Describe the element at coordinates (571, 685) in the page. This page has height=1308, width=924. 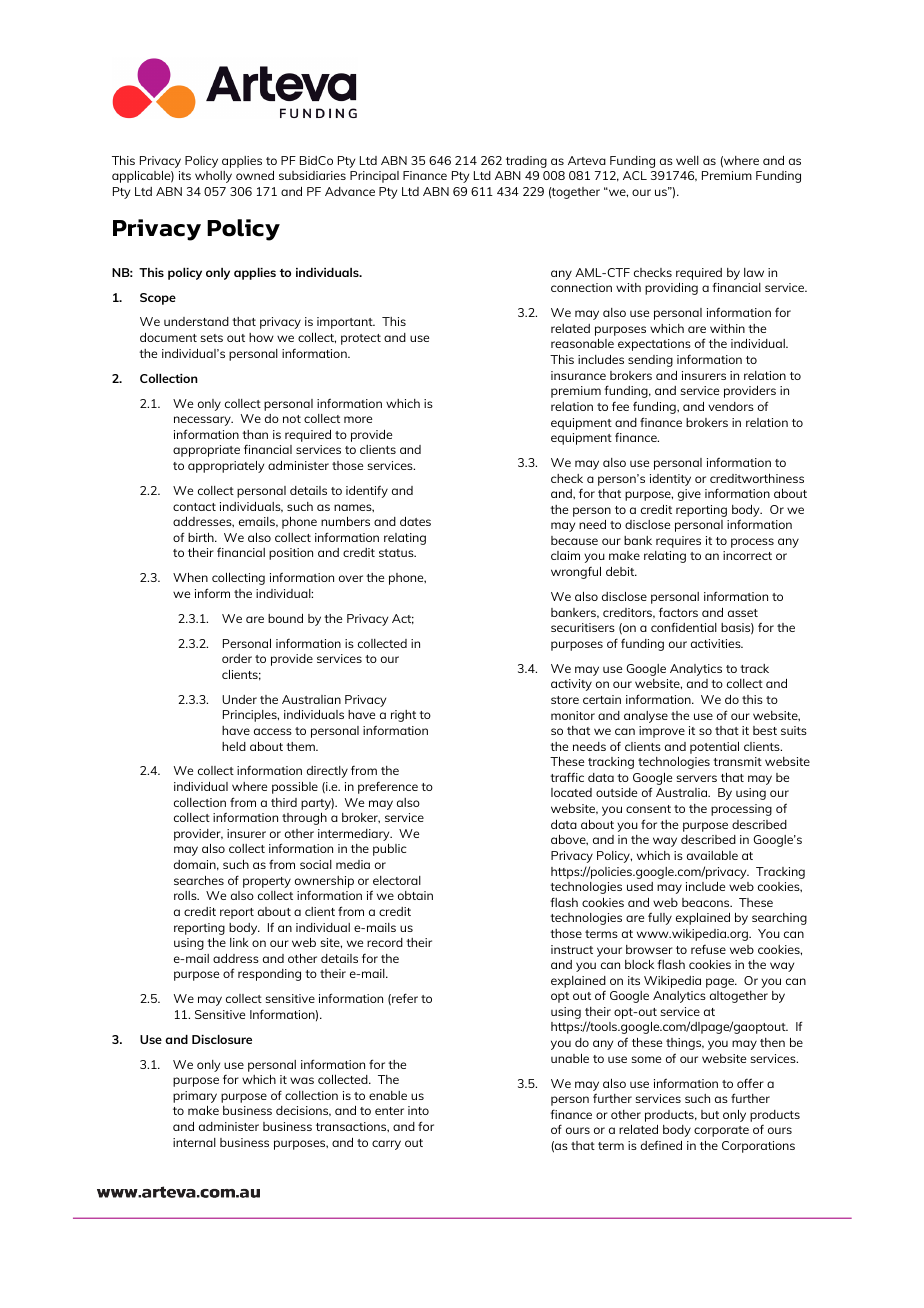
I see `activity` at that location.
